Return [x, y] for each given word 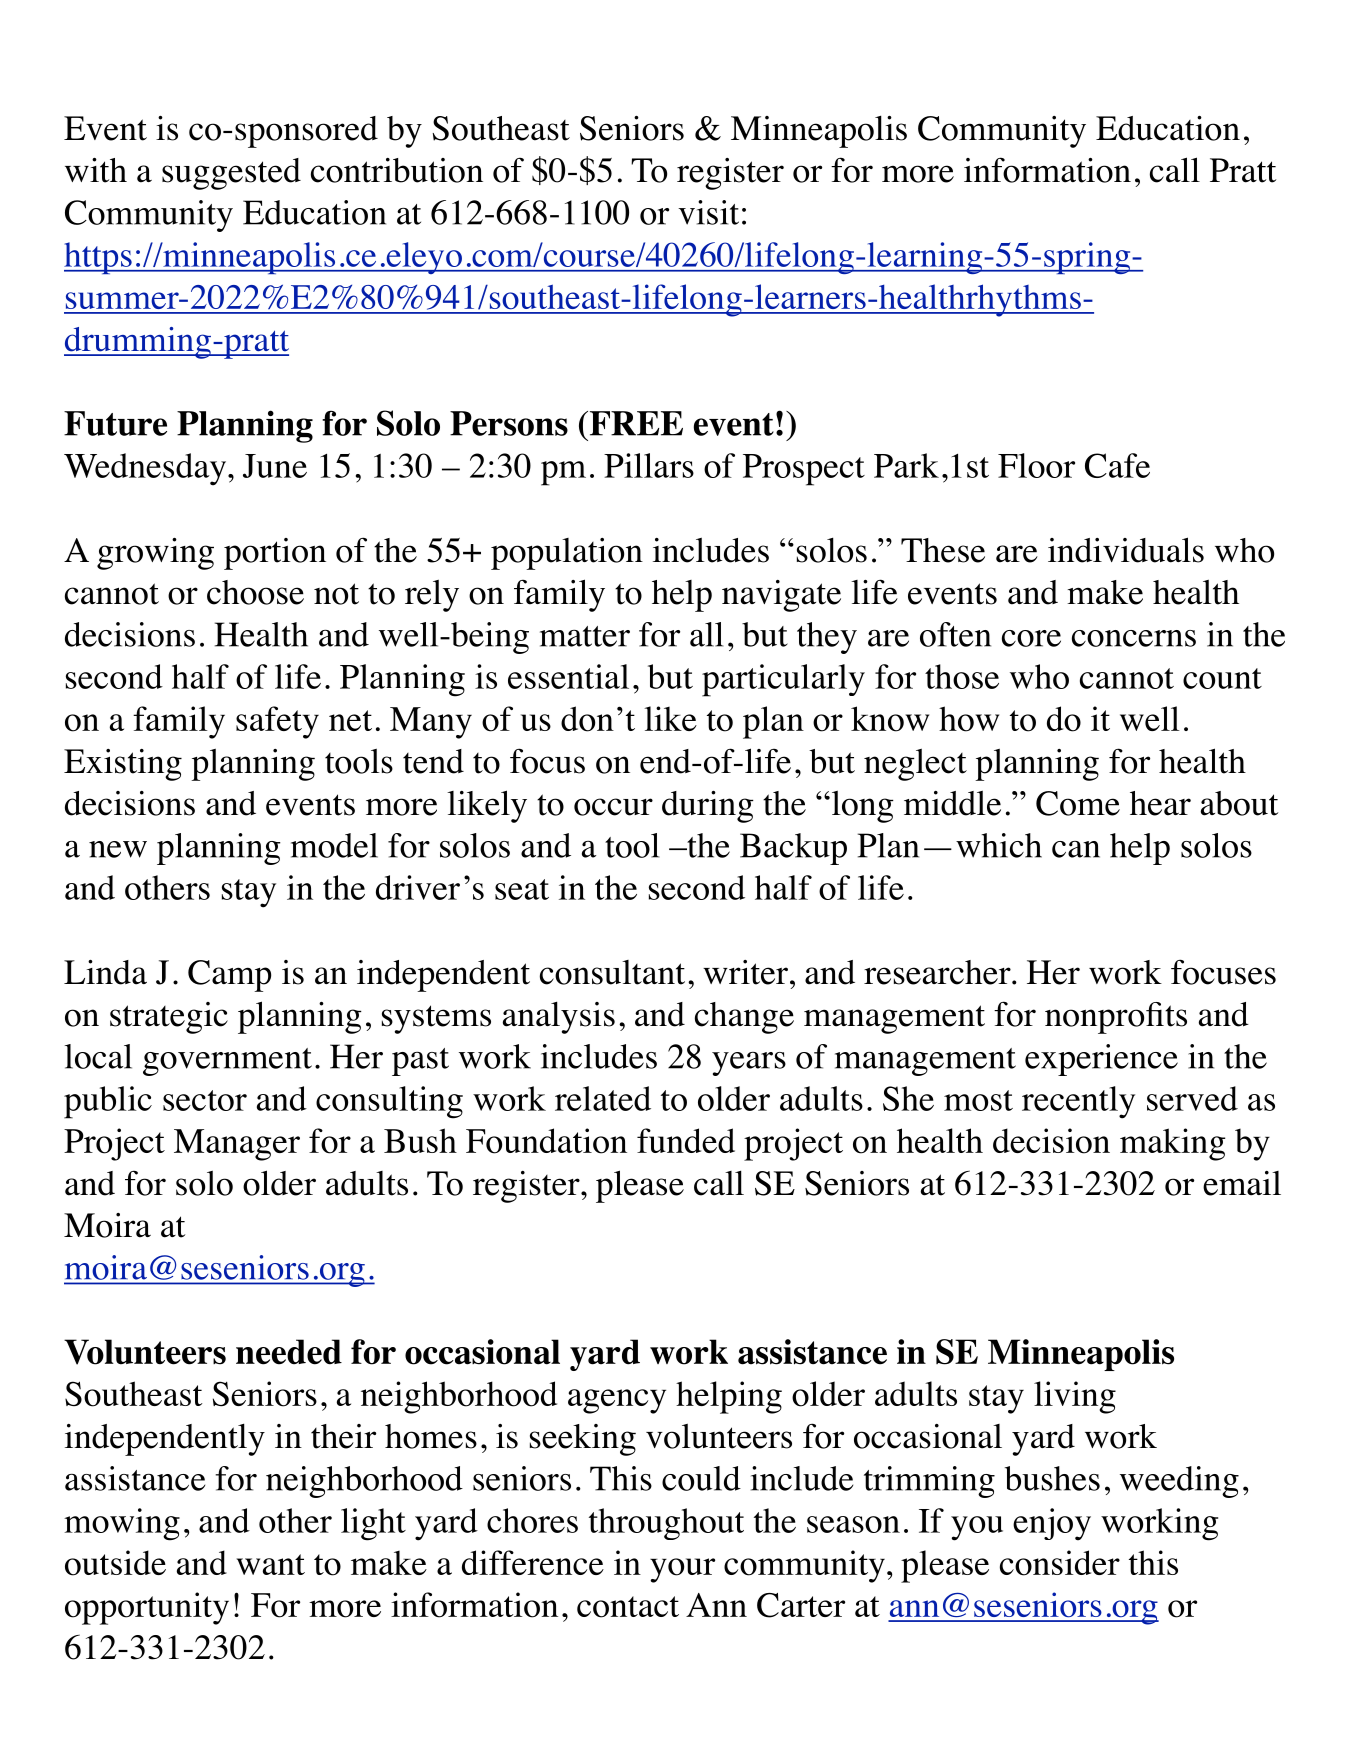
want [270, 1564]
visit [708, 212]
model [334, 845]
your [682, 1570]
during [708, 807]
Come [1078, 803]
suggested [231, 174]
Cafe [1117, 465]
